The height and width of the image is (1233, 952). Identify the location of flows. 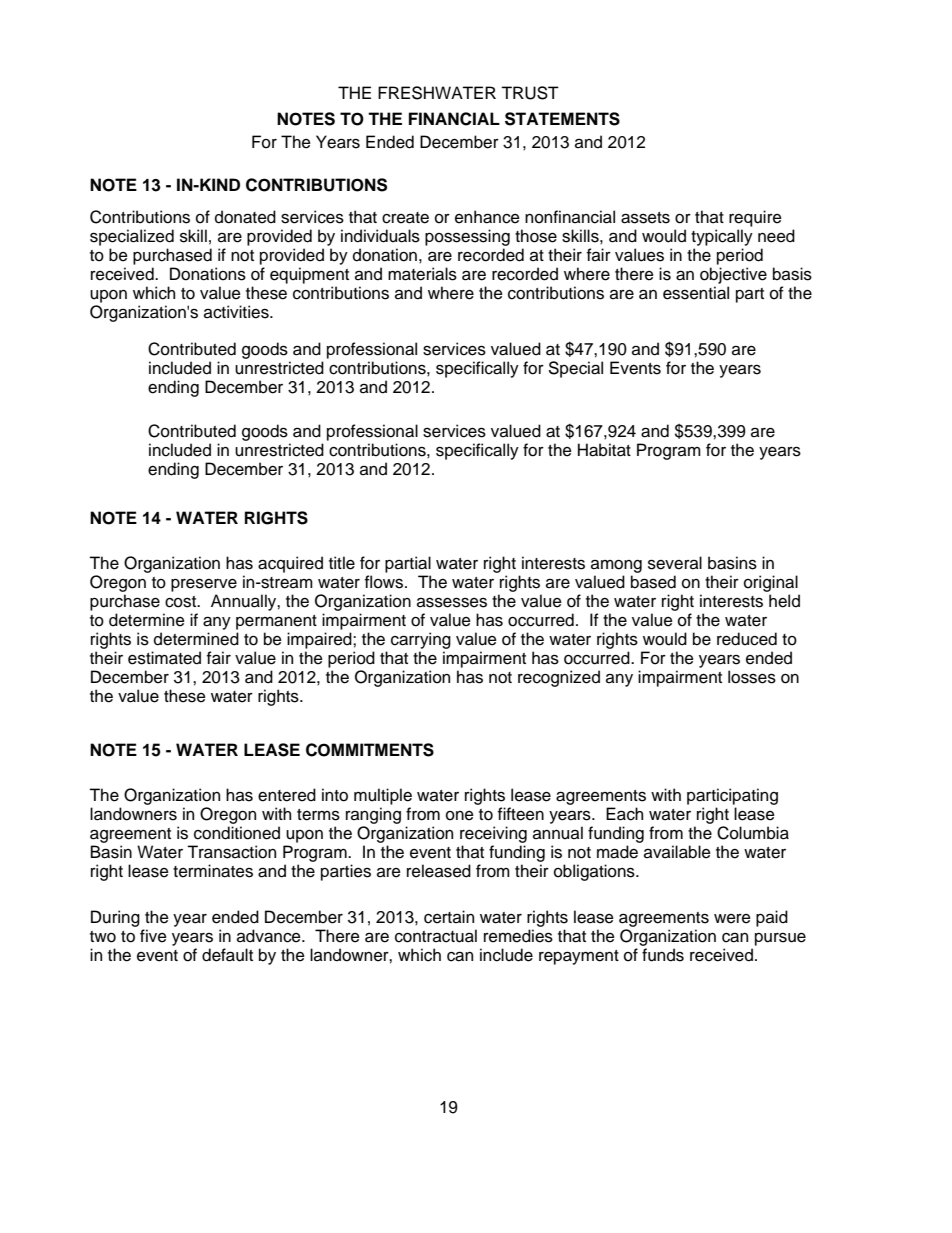
(385, 582).
